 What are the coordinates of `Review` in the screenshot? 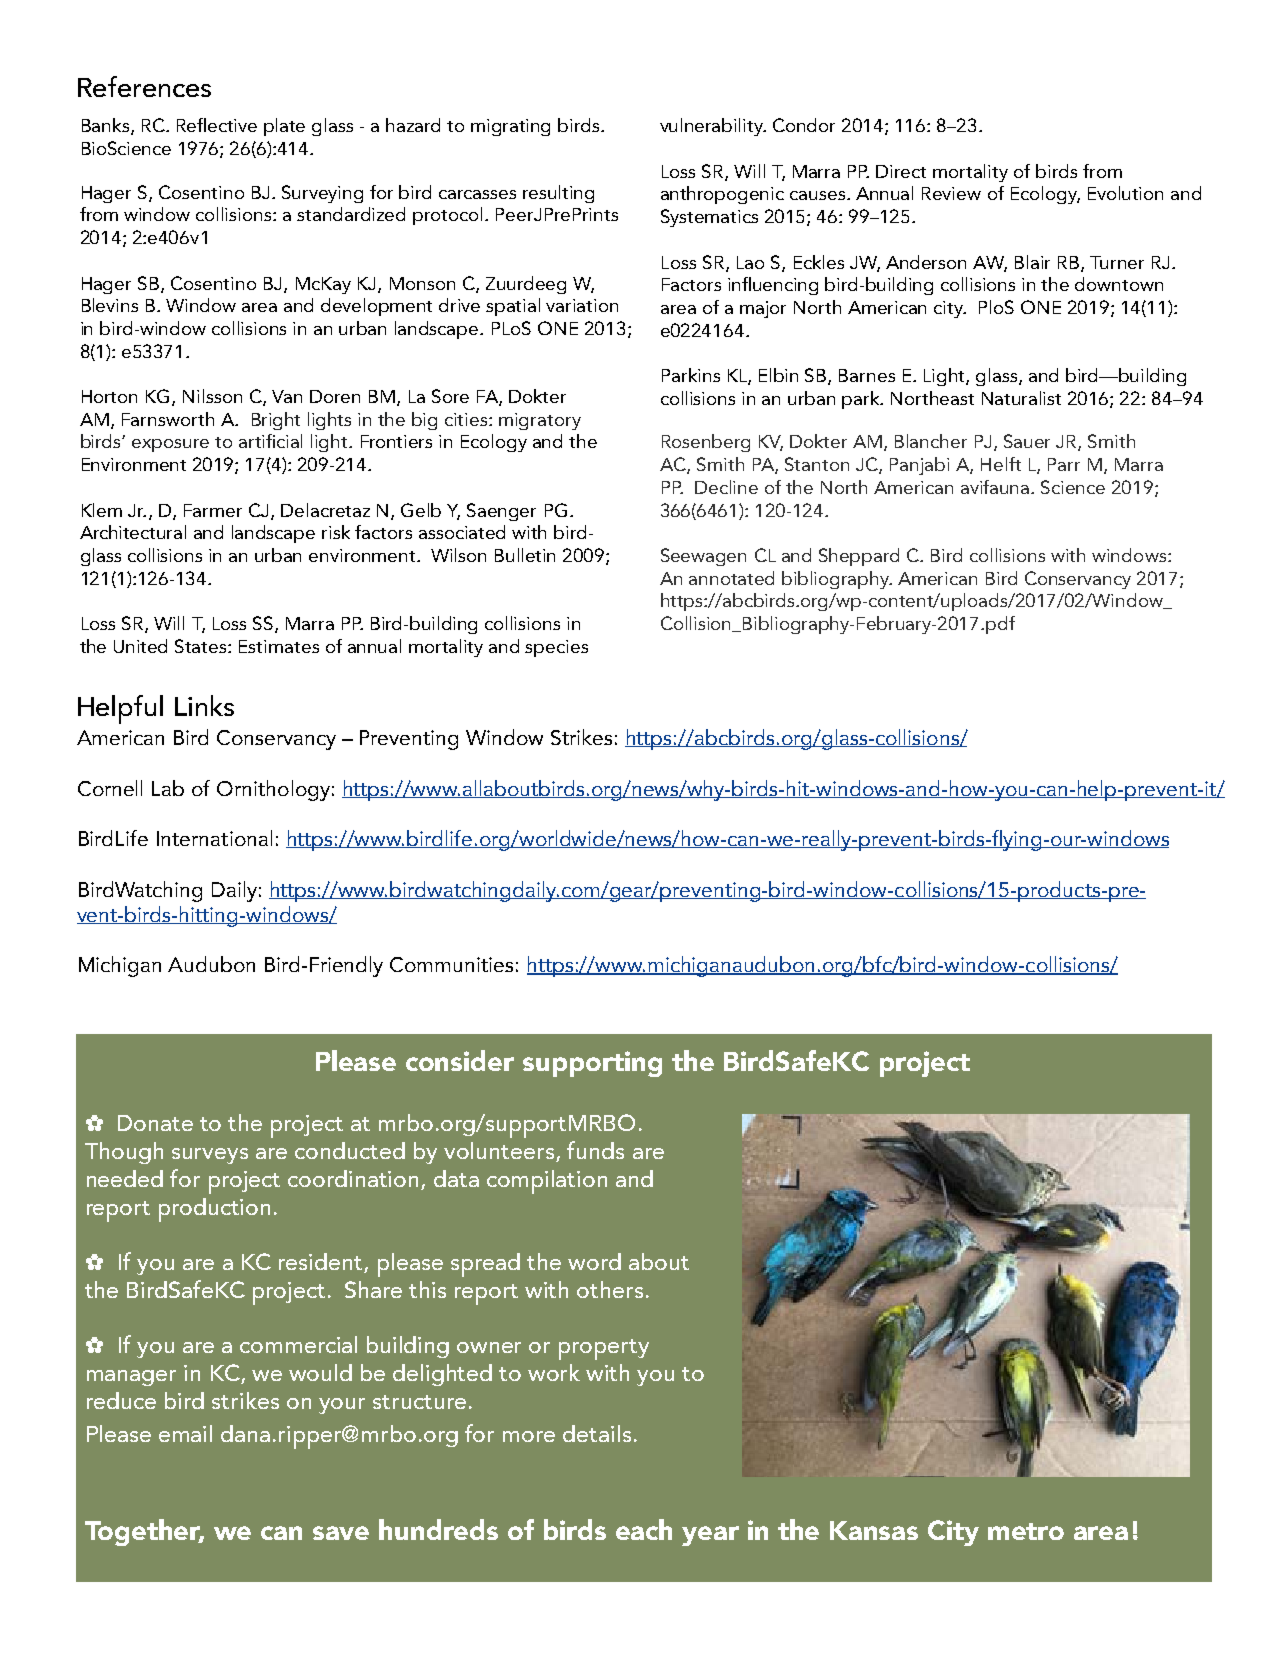 It's located at (951, 193).
